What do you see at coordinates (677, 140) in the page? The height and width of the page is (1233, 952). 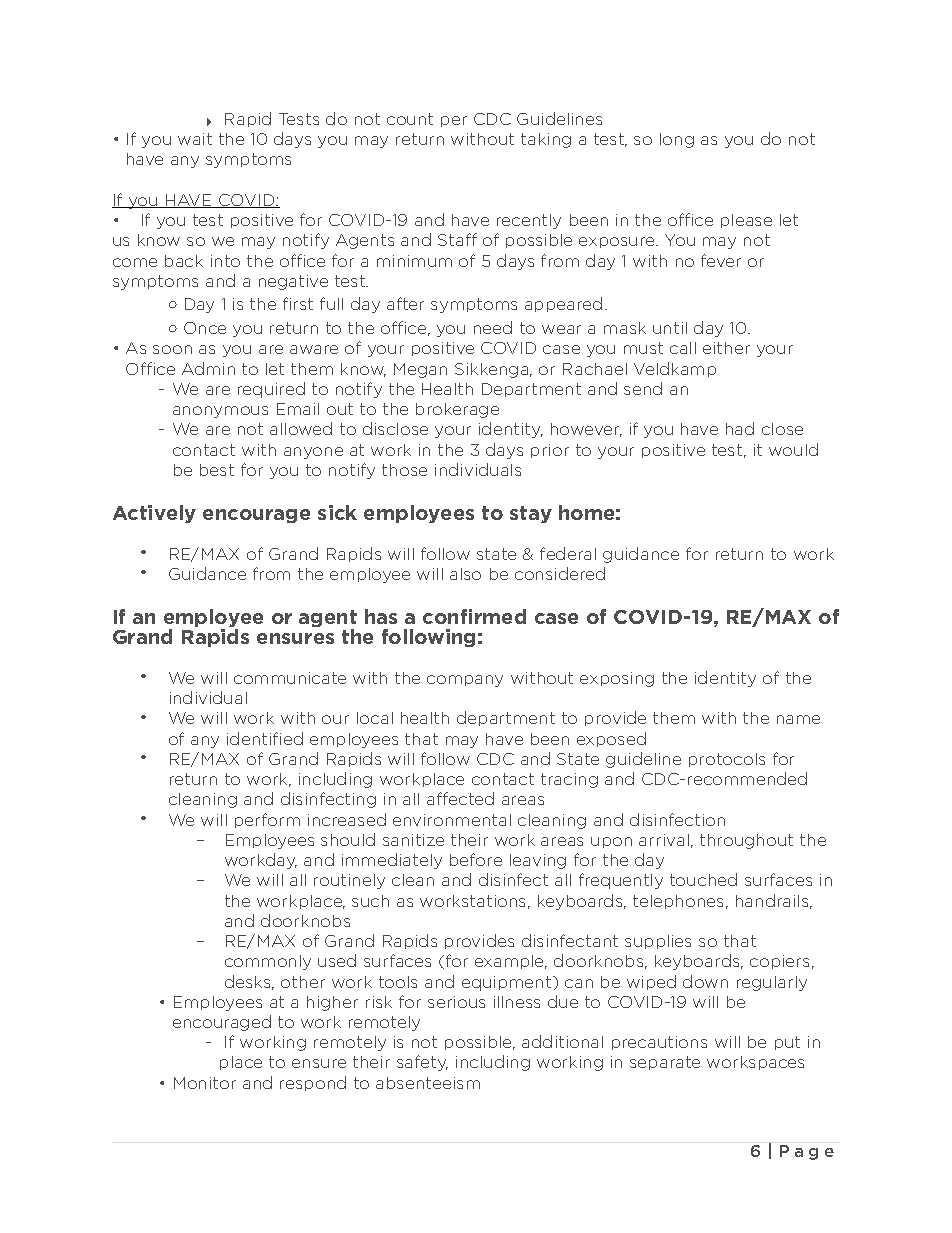 I see `long` at bounding box center [677, 140].
